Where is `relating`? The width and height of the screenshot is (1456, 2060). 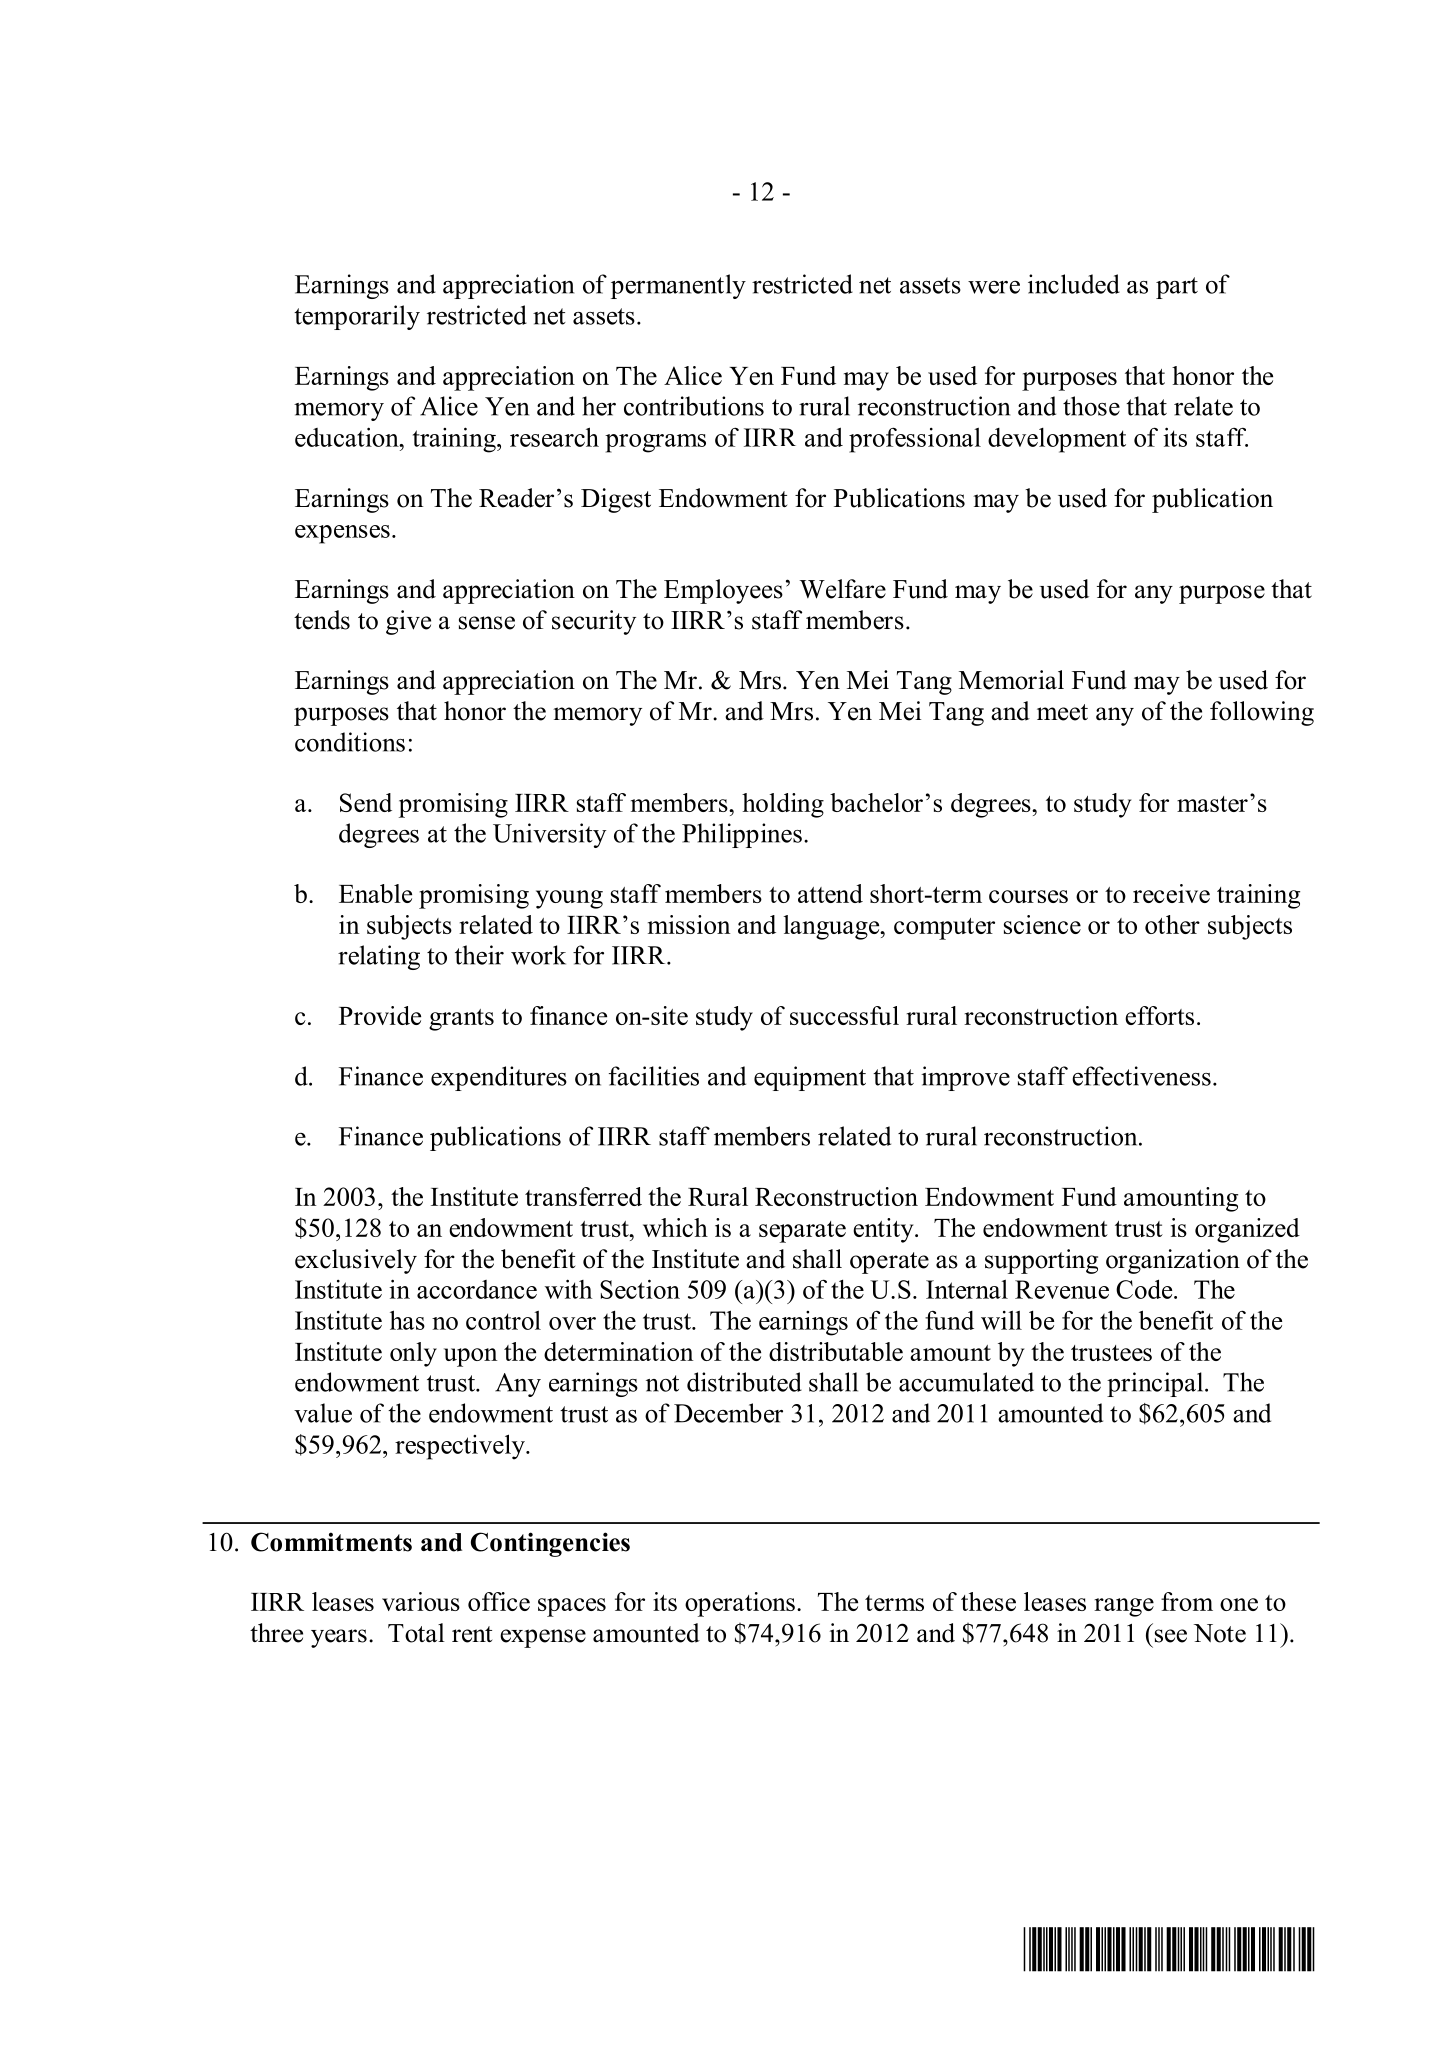
relating is located at coordinates (379, 957).
